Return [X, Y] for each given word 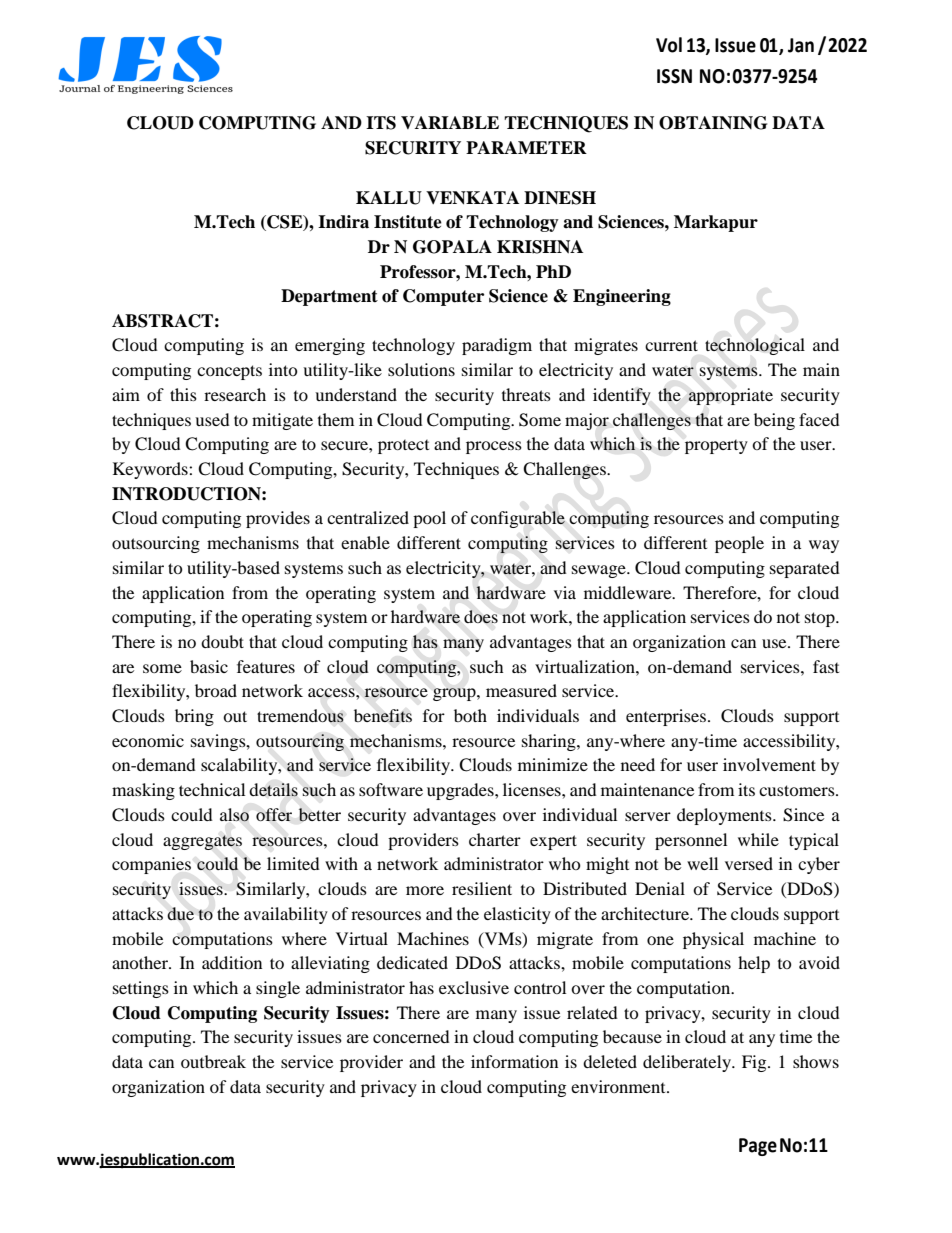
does [481, 617]
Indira [343, 222]
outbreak [213, 1061]
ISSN [674, 76]
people [739, 544]
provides [278, 519]
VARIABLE [450, 122]
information [514, 1061]
